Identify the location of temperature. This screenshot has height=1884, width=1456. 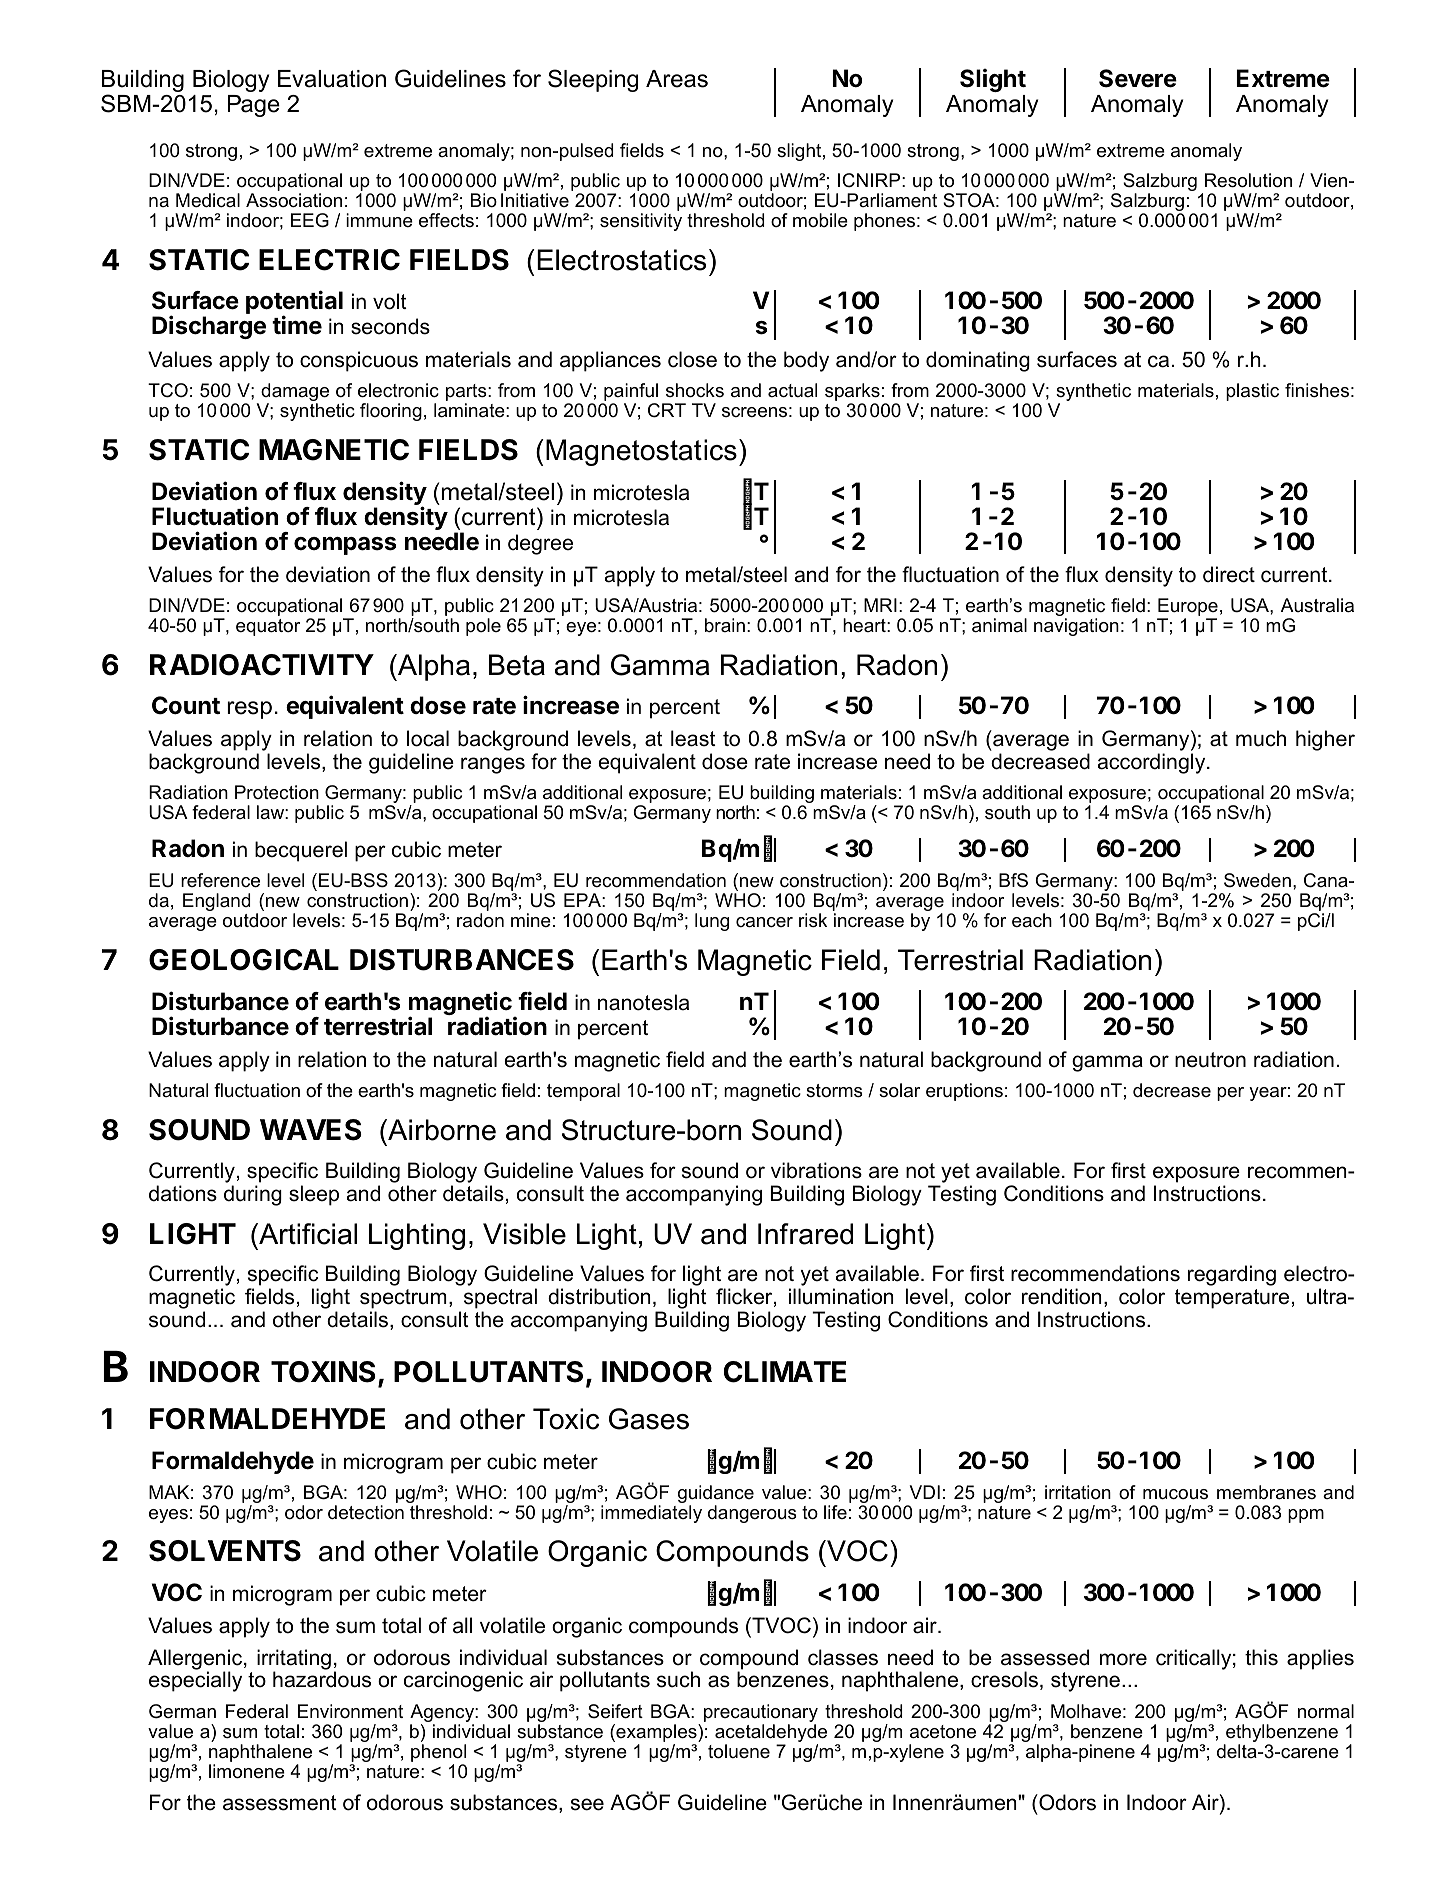
(1232, 1299).
